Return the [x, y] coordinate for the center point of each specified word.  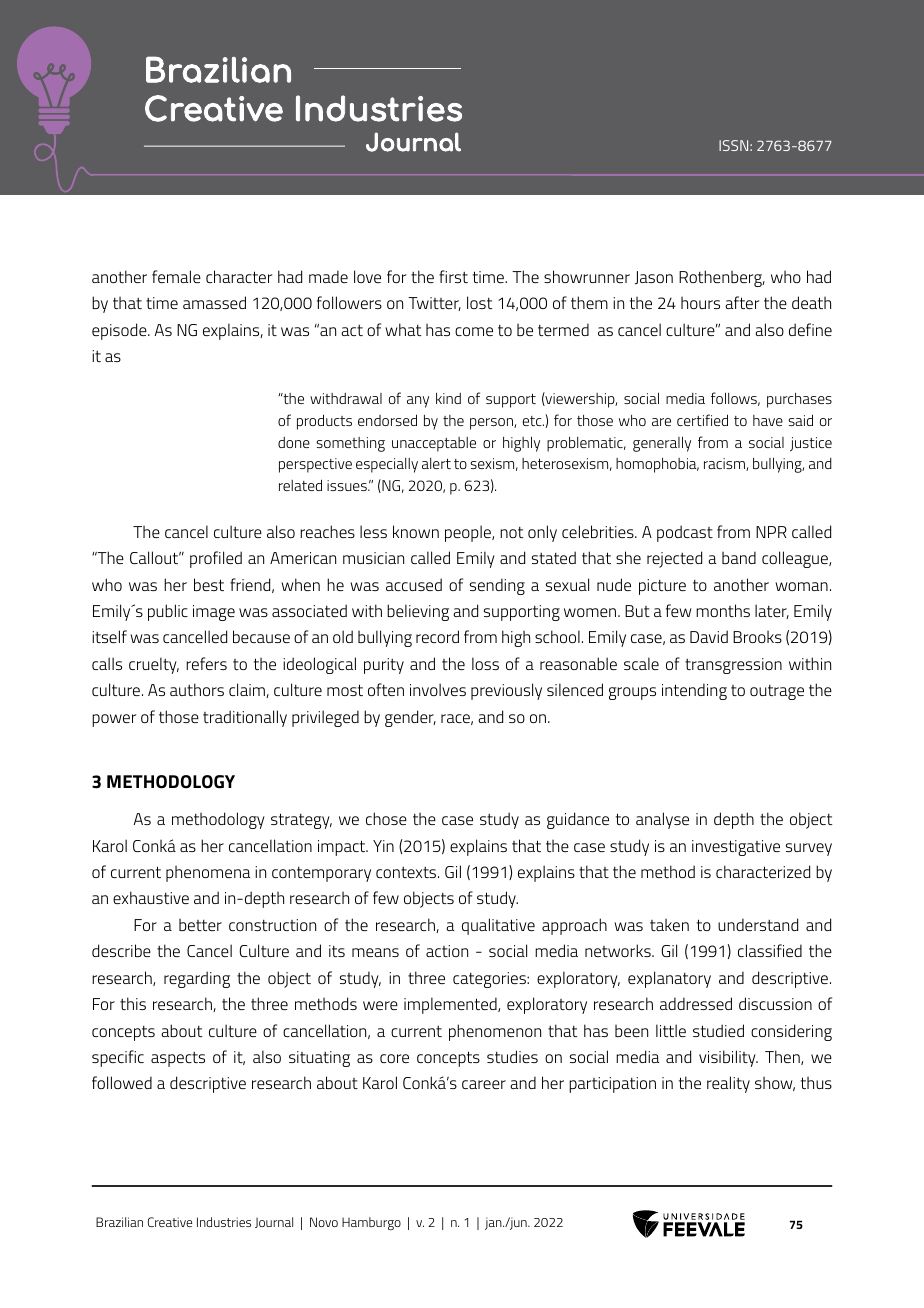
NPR [771, 532]
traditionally [245, 718]
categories [490, 980]
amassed [214, 302]
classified [770, 950]
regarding [197, 979]
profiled [216, 559]
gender [410, 718]
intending [694, 691]
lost [479, 302]
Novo [324, 1222]
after [742, 302]
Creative [170, 1222]
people [469, 533]
